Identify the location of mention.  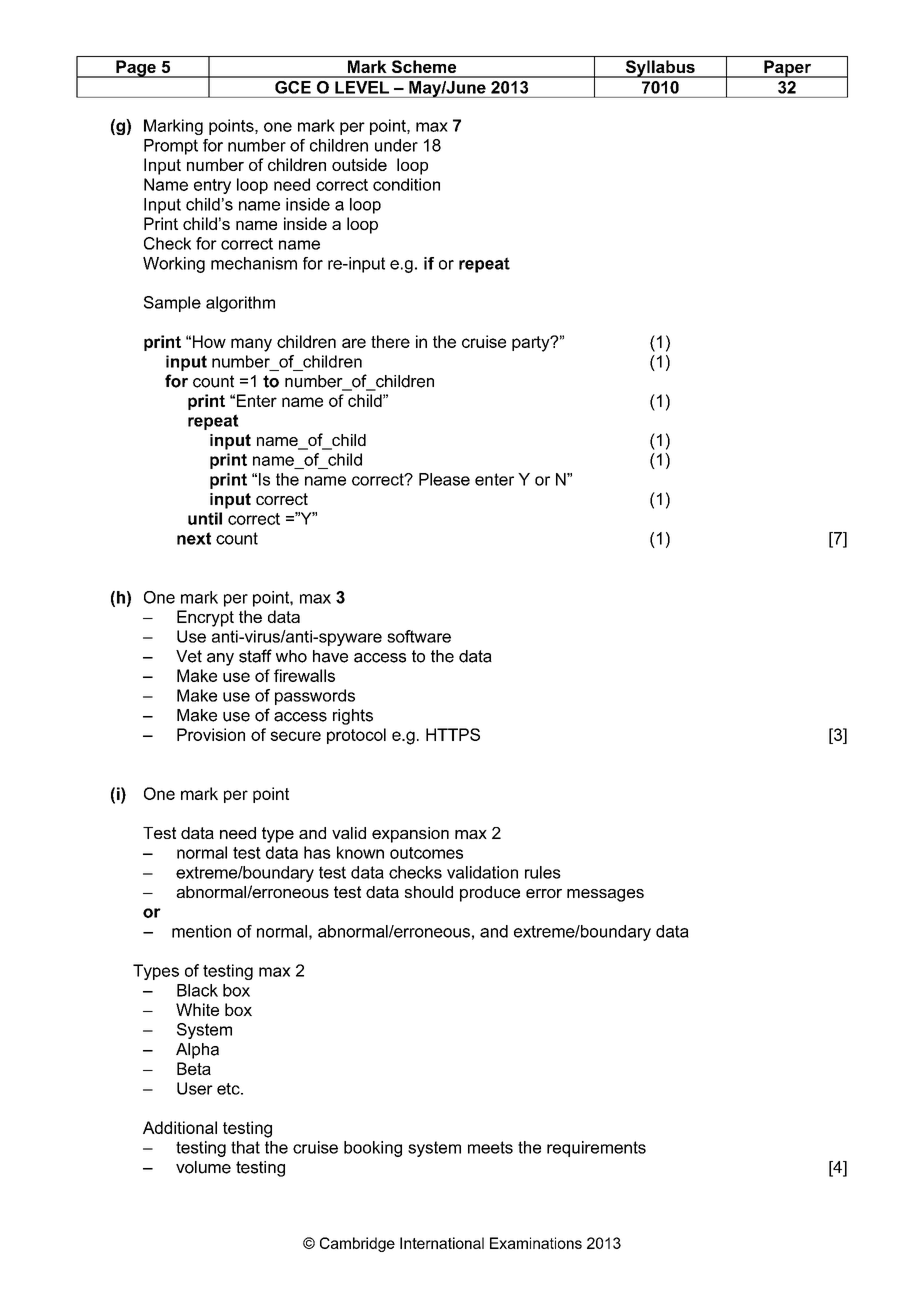
(201, 931).
